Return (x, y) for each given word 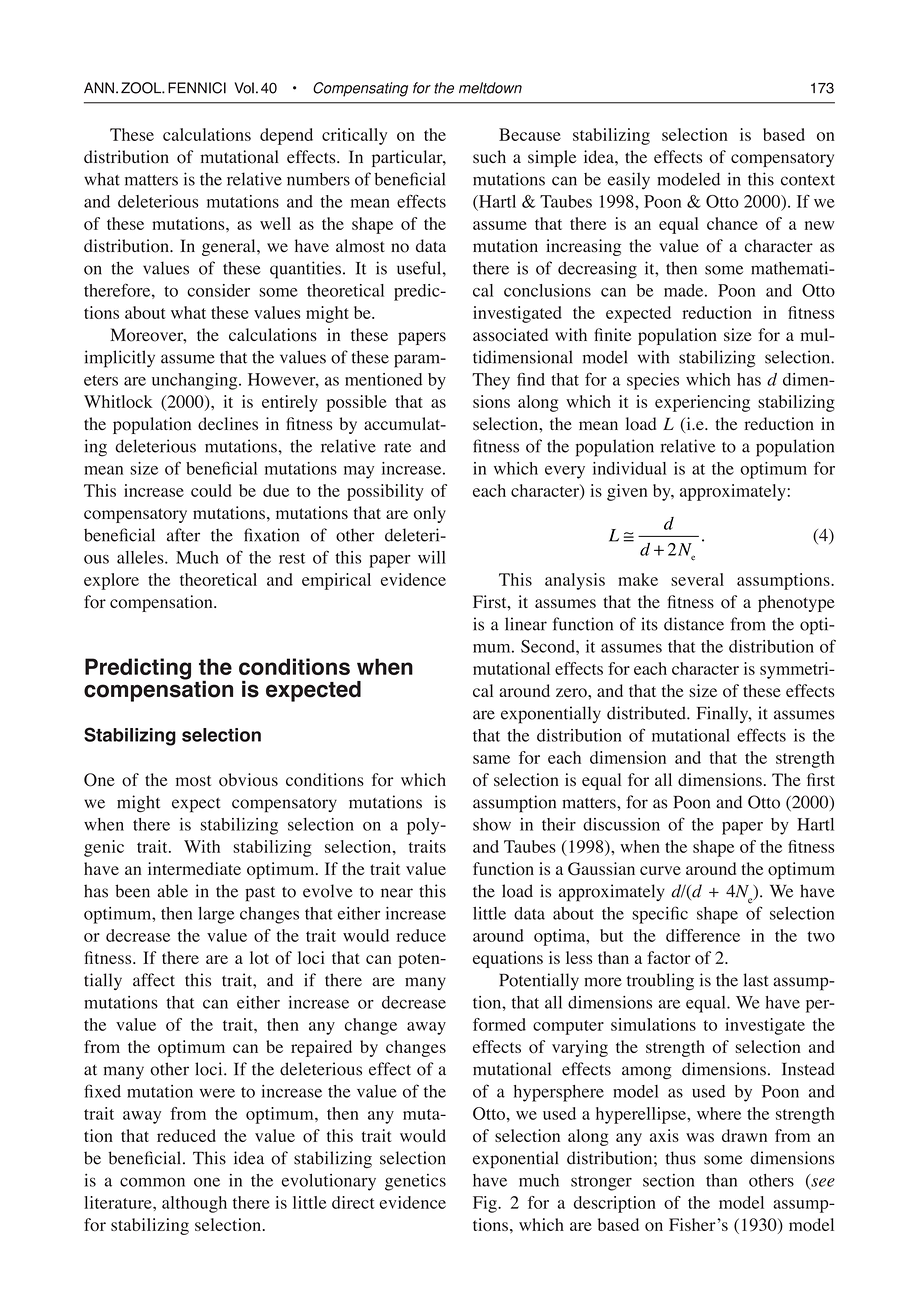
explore (111, 581)
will (432, 557)
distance (694, 624)
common (152, 1182)
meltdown (490, 88)
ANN (99, 87)
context (808, 180)
